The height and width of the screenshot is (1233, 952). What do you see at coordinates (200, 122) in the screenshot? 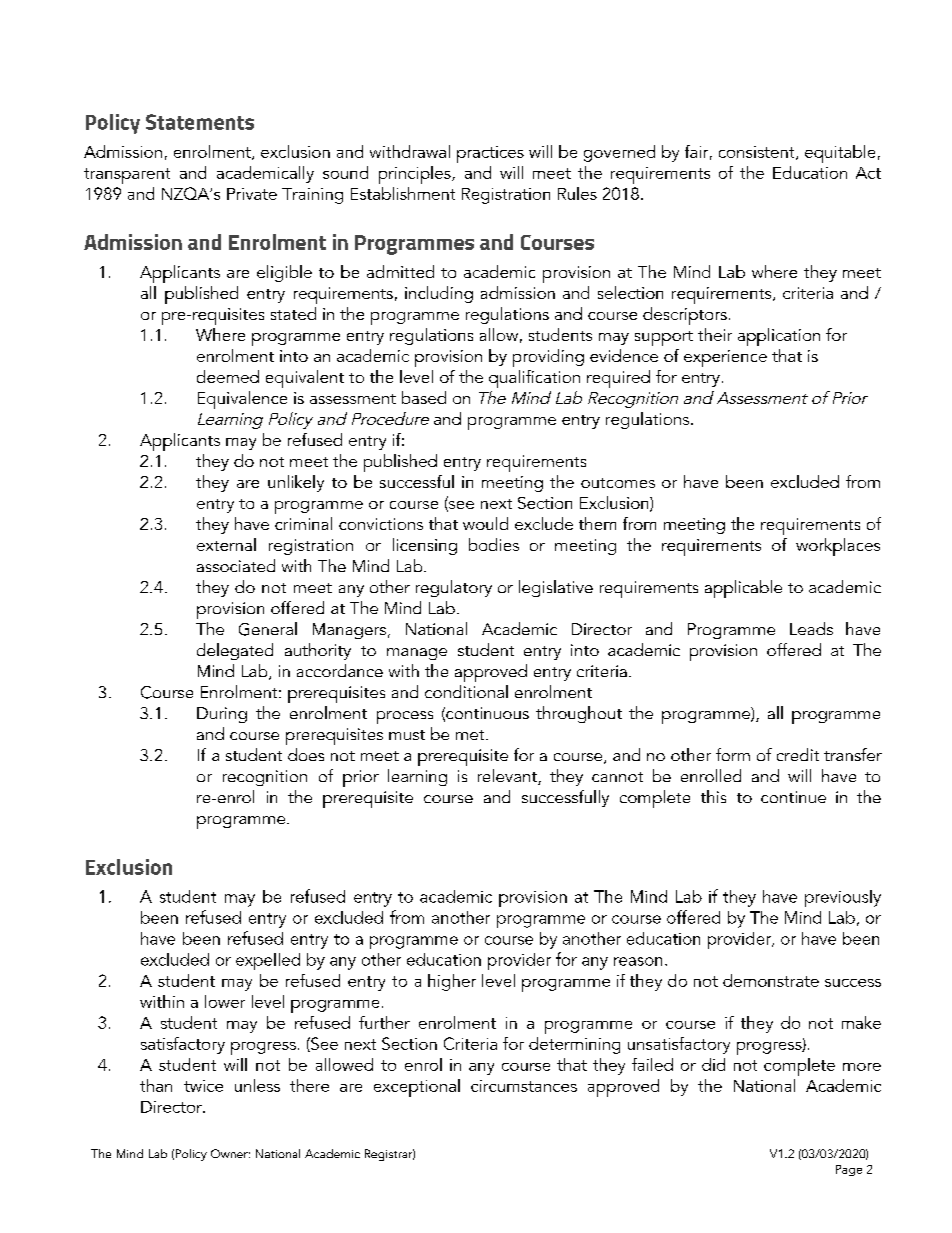
I see `Statements` at bounding box center [200, 122].
